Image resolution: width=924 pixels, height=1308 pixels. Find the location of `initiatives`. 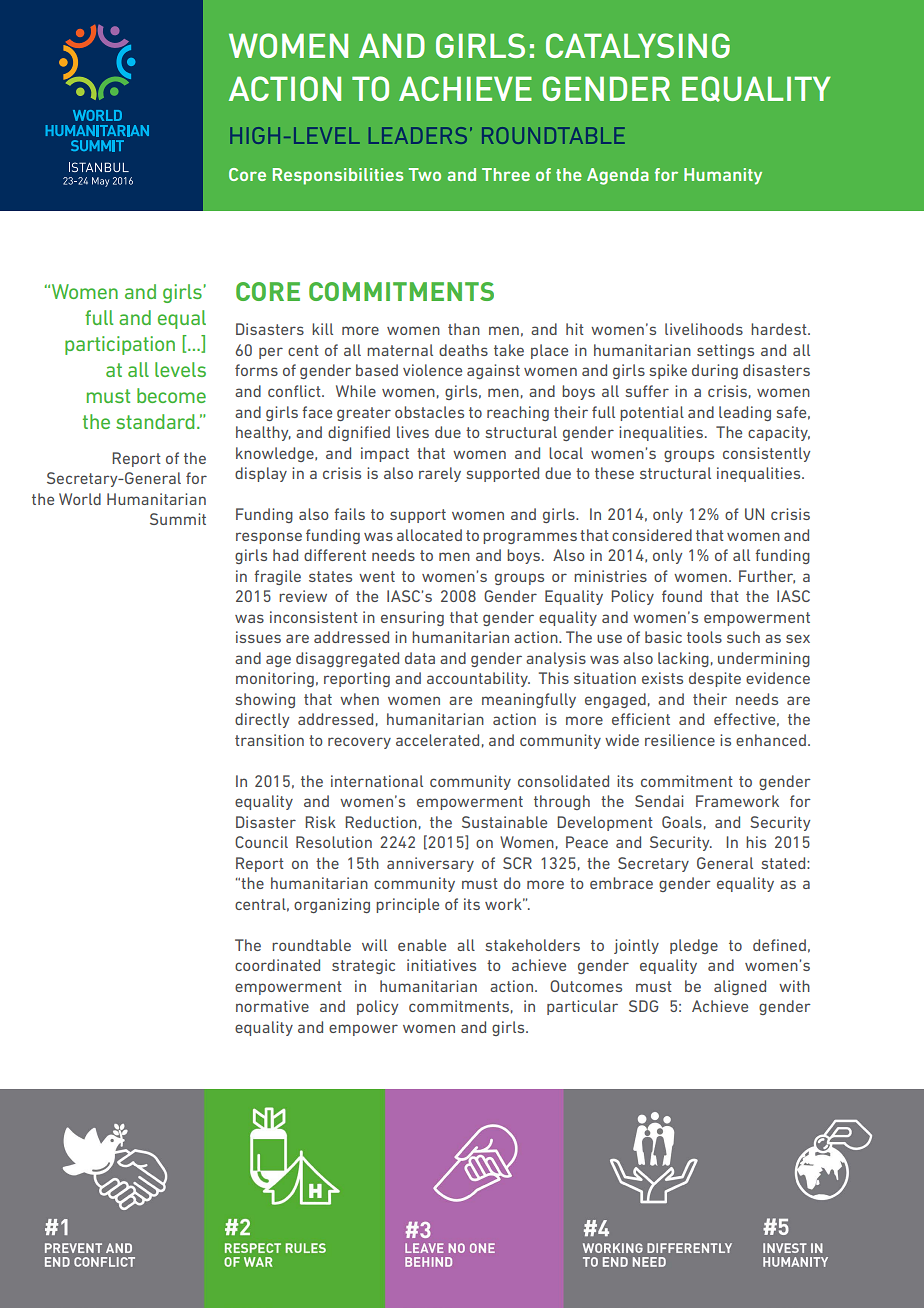

initiatives is located at coordinates (441, 965).
